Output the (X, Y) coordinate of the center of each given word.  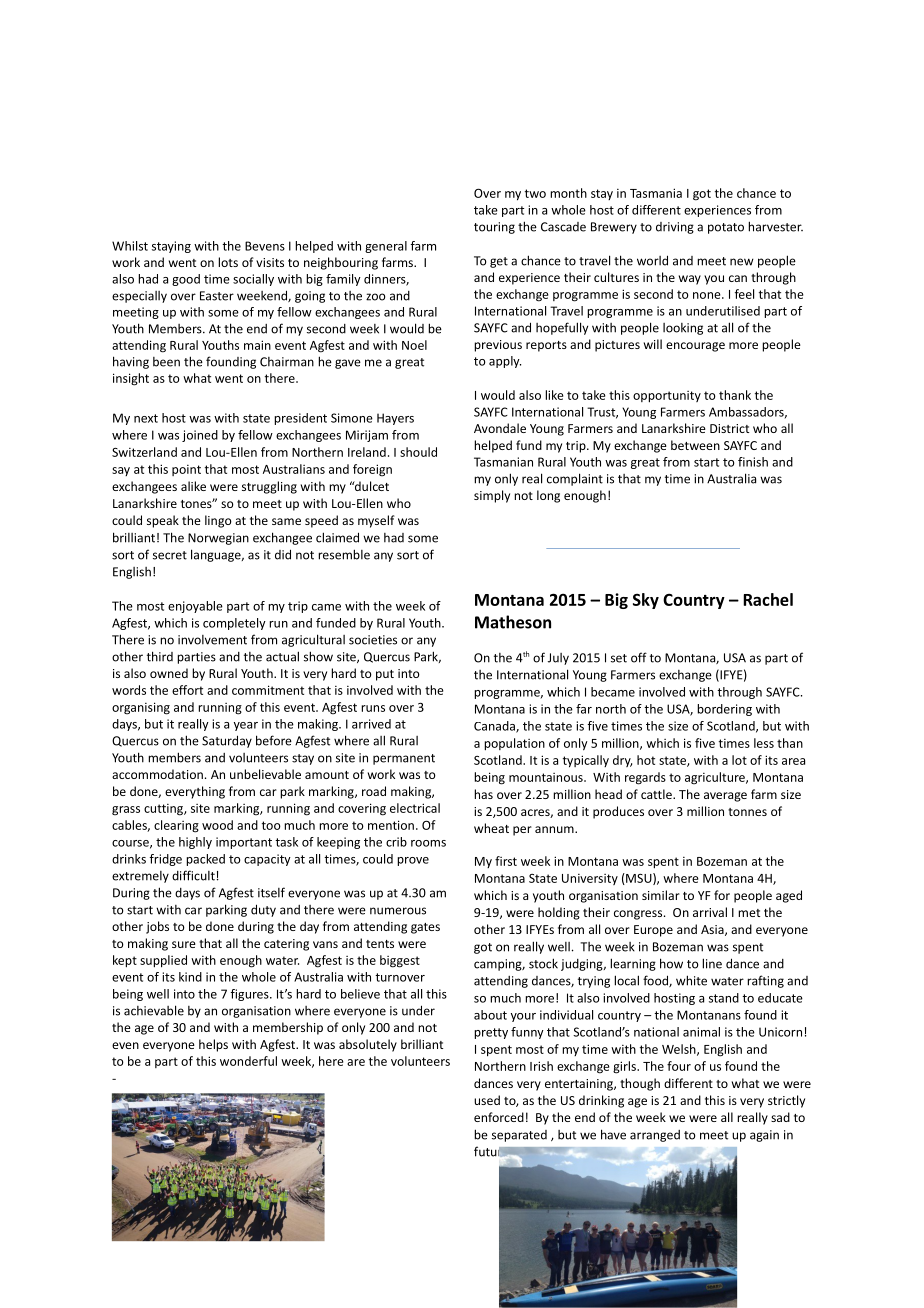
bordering (724, 710)
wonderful (248, 1061)
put (385, 675)
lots (228, 262)
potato (726, 228)
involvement (212, 640)
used (487, 1100)
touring (494, 228)
